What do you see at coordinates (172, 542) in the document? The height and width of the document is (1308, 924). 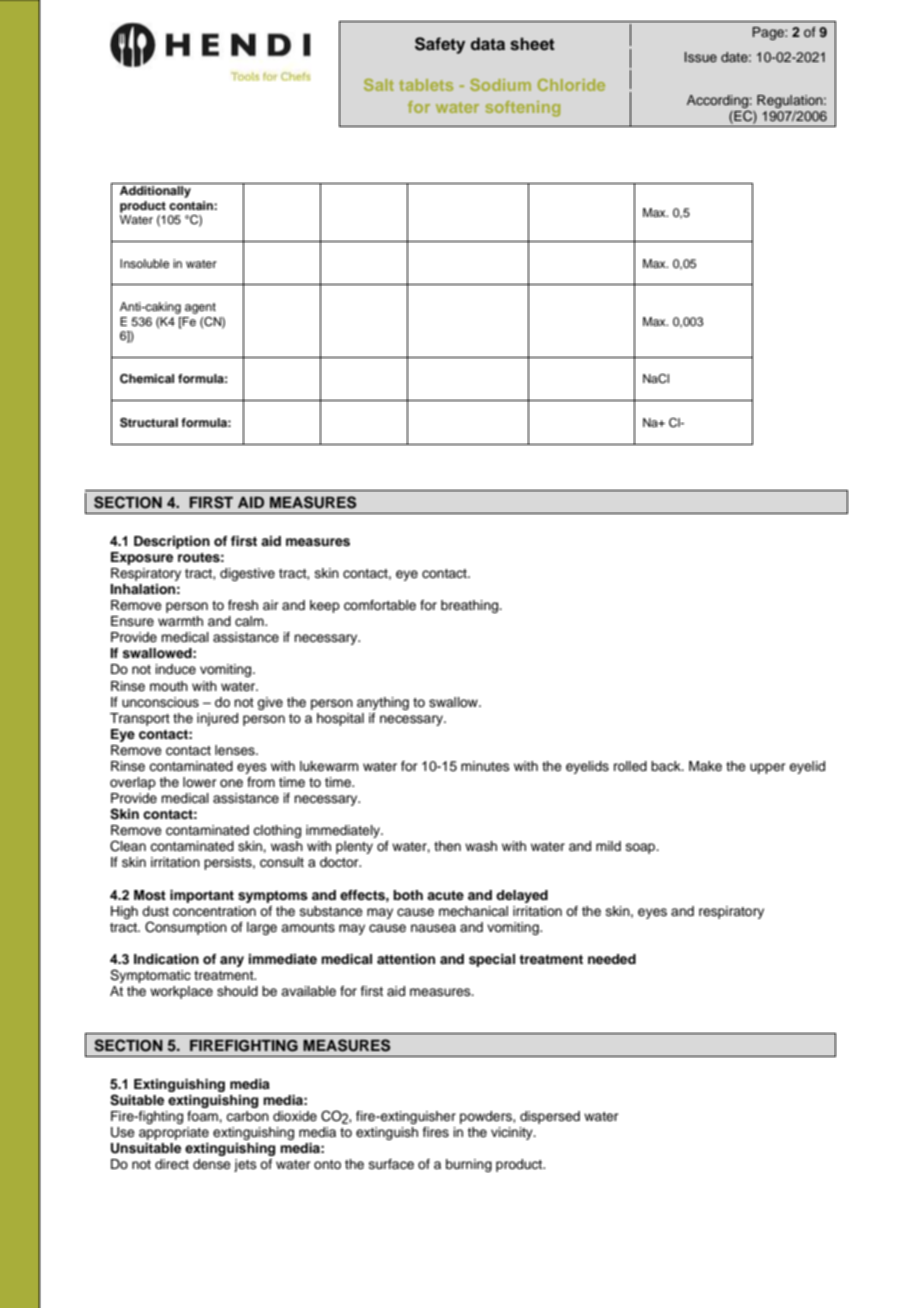 I see `Description` at bounding box center [172, 542].
